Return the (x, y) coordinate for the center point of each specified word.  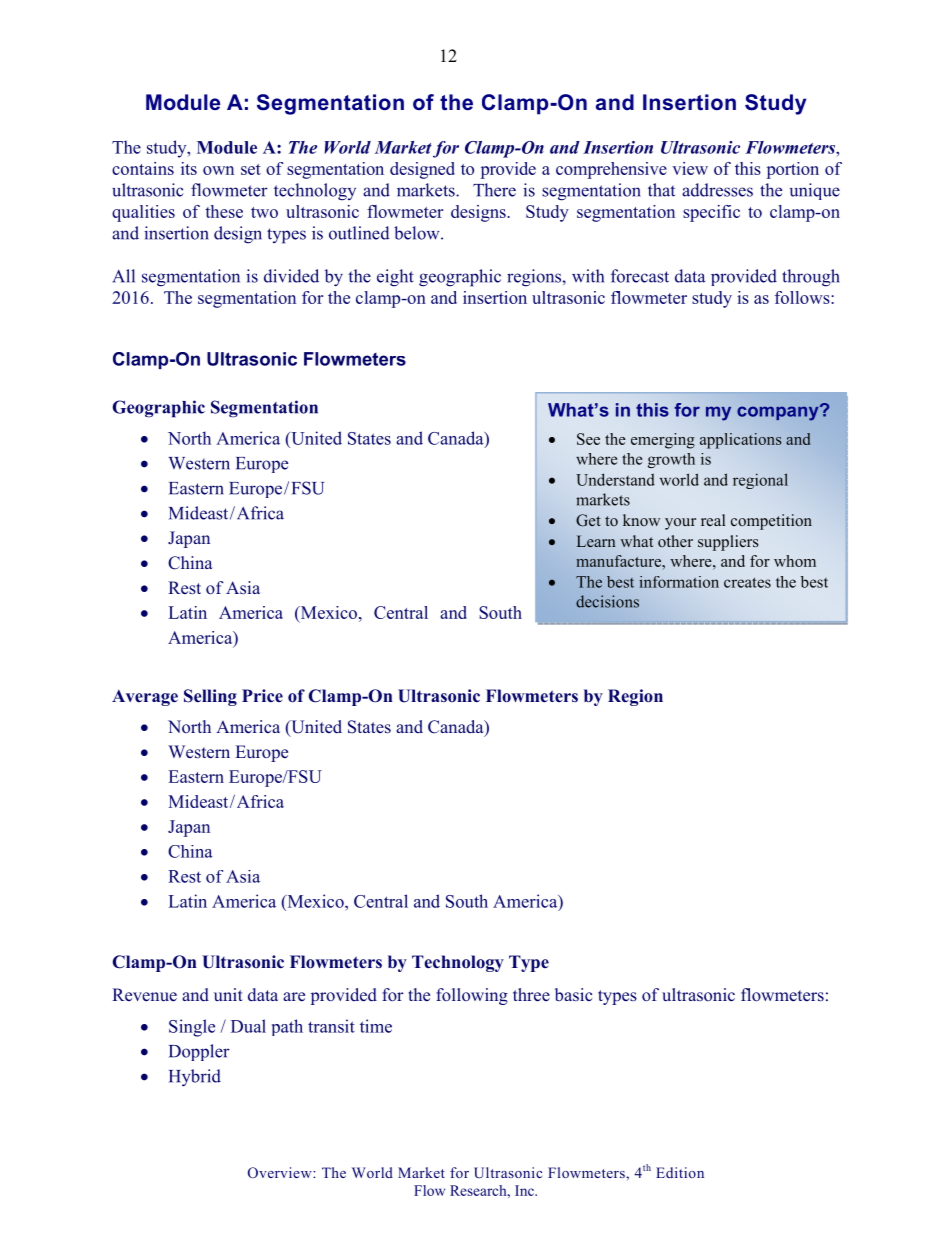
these (224, 211)
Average (145, 697)
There (494, 190)
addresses (717, 190)
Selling (210, 697)
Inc (525, 1190)
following (472, 996)
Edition (680, 1172)
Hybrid (195, 1078)
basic (573, 994)
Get (588, 520)
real (713, 520)
